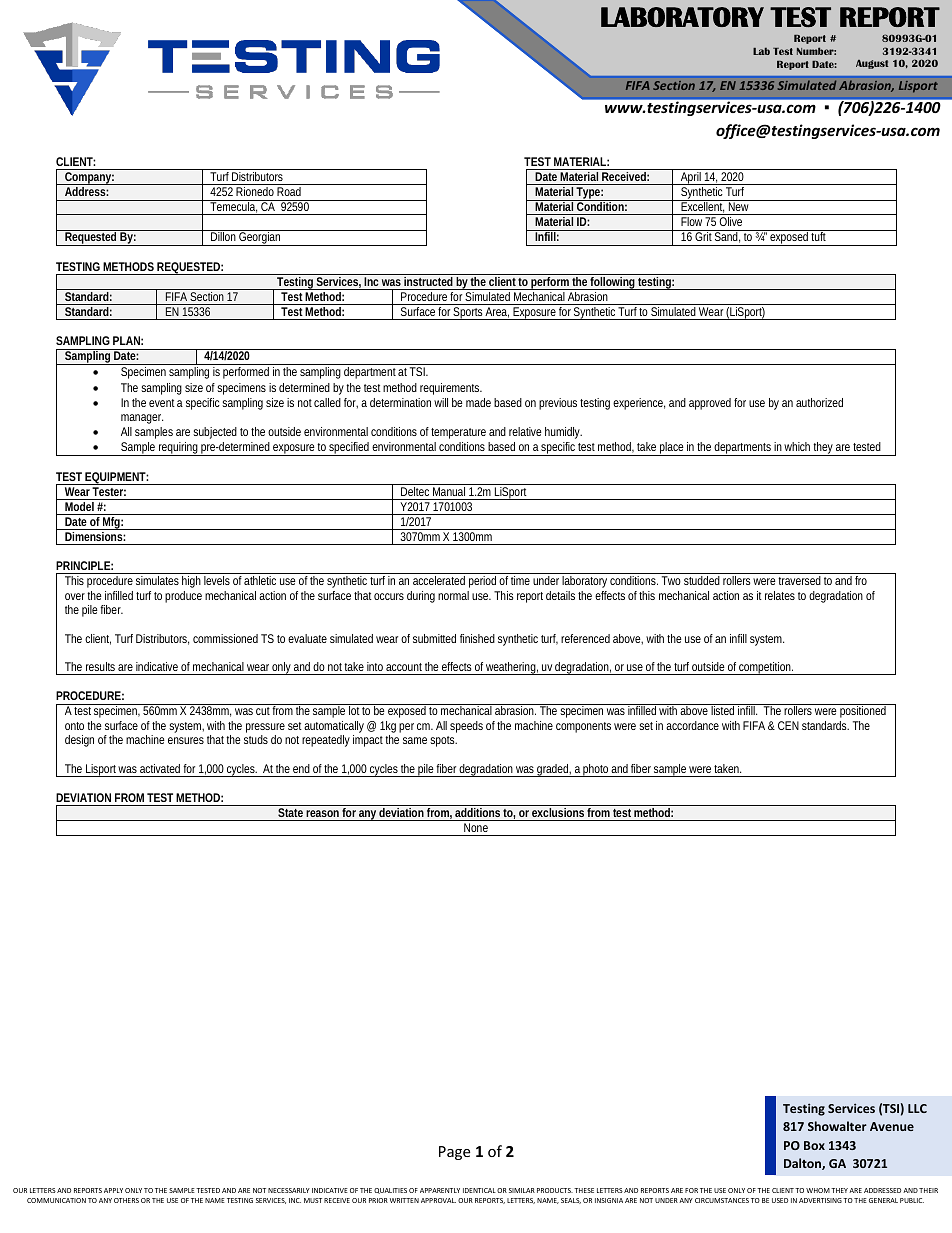  Describe the element at coordinates (780, 595) in the image. I see `relates` at that location.
